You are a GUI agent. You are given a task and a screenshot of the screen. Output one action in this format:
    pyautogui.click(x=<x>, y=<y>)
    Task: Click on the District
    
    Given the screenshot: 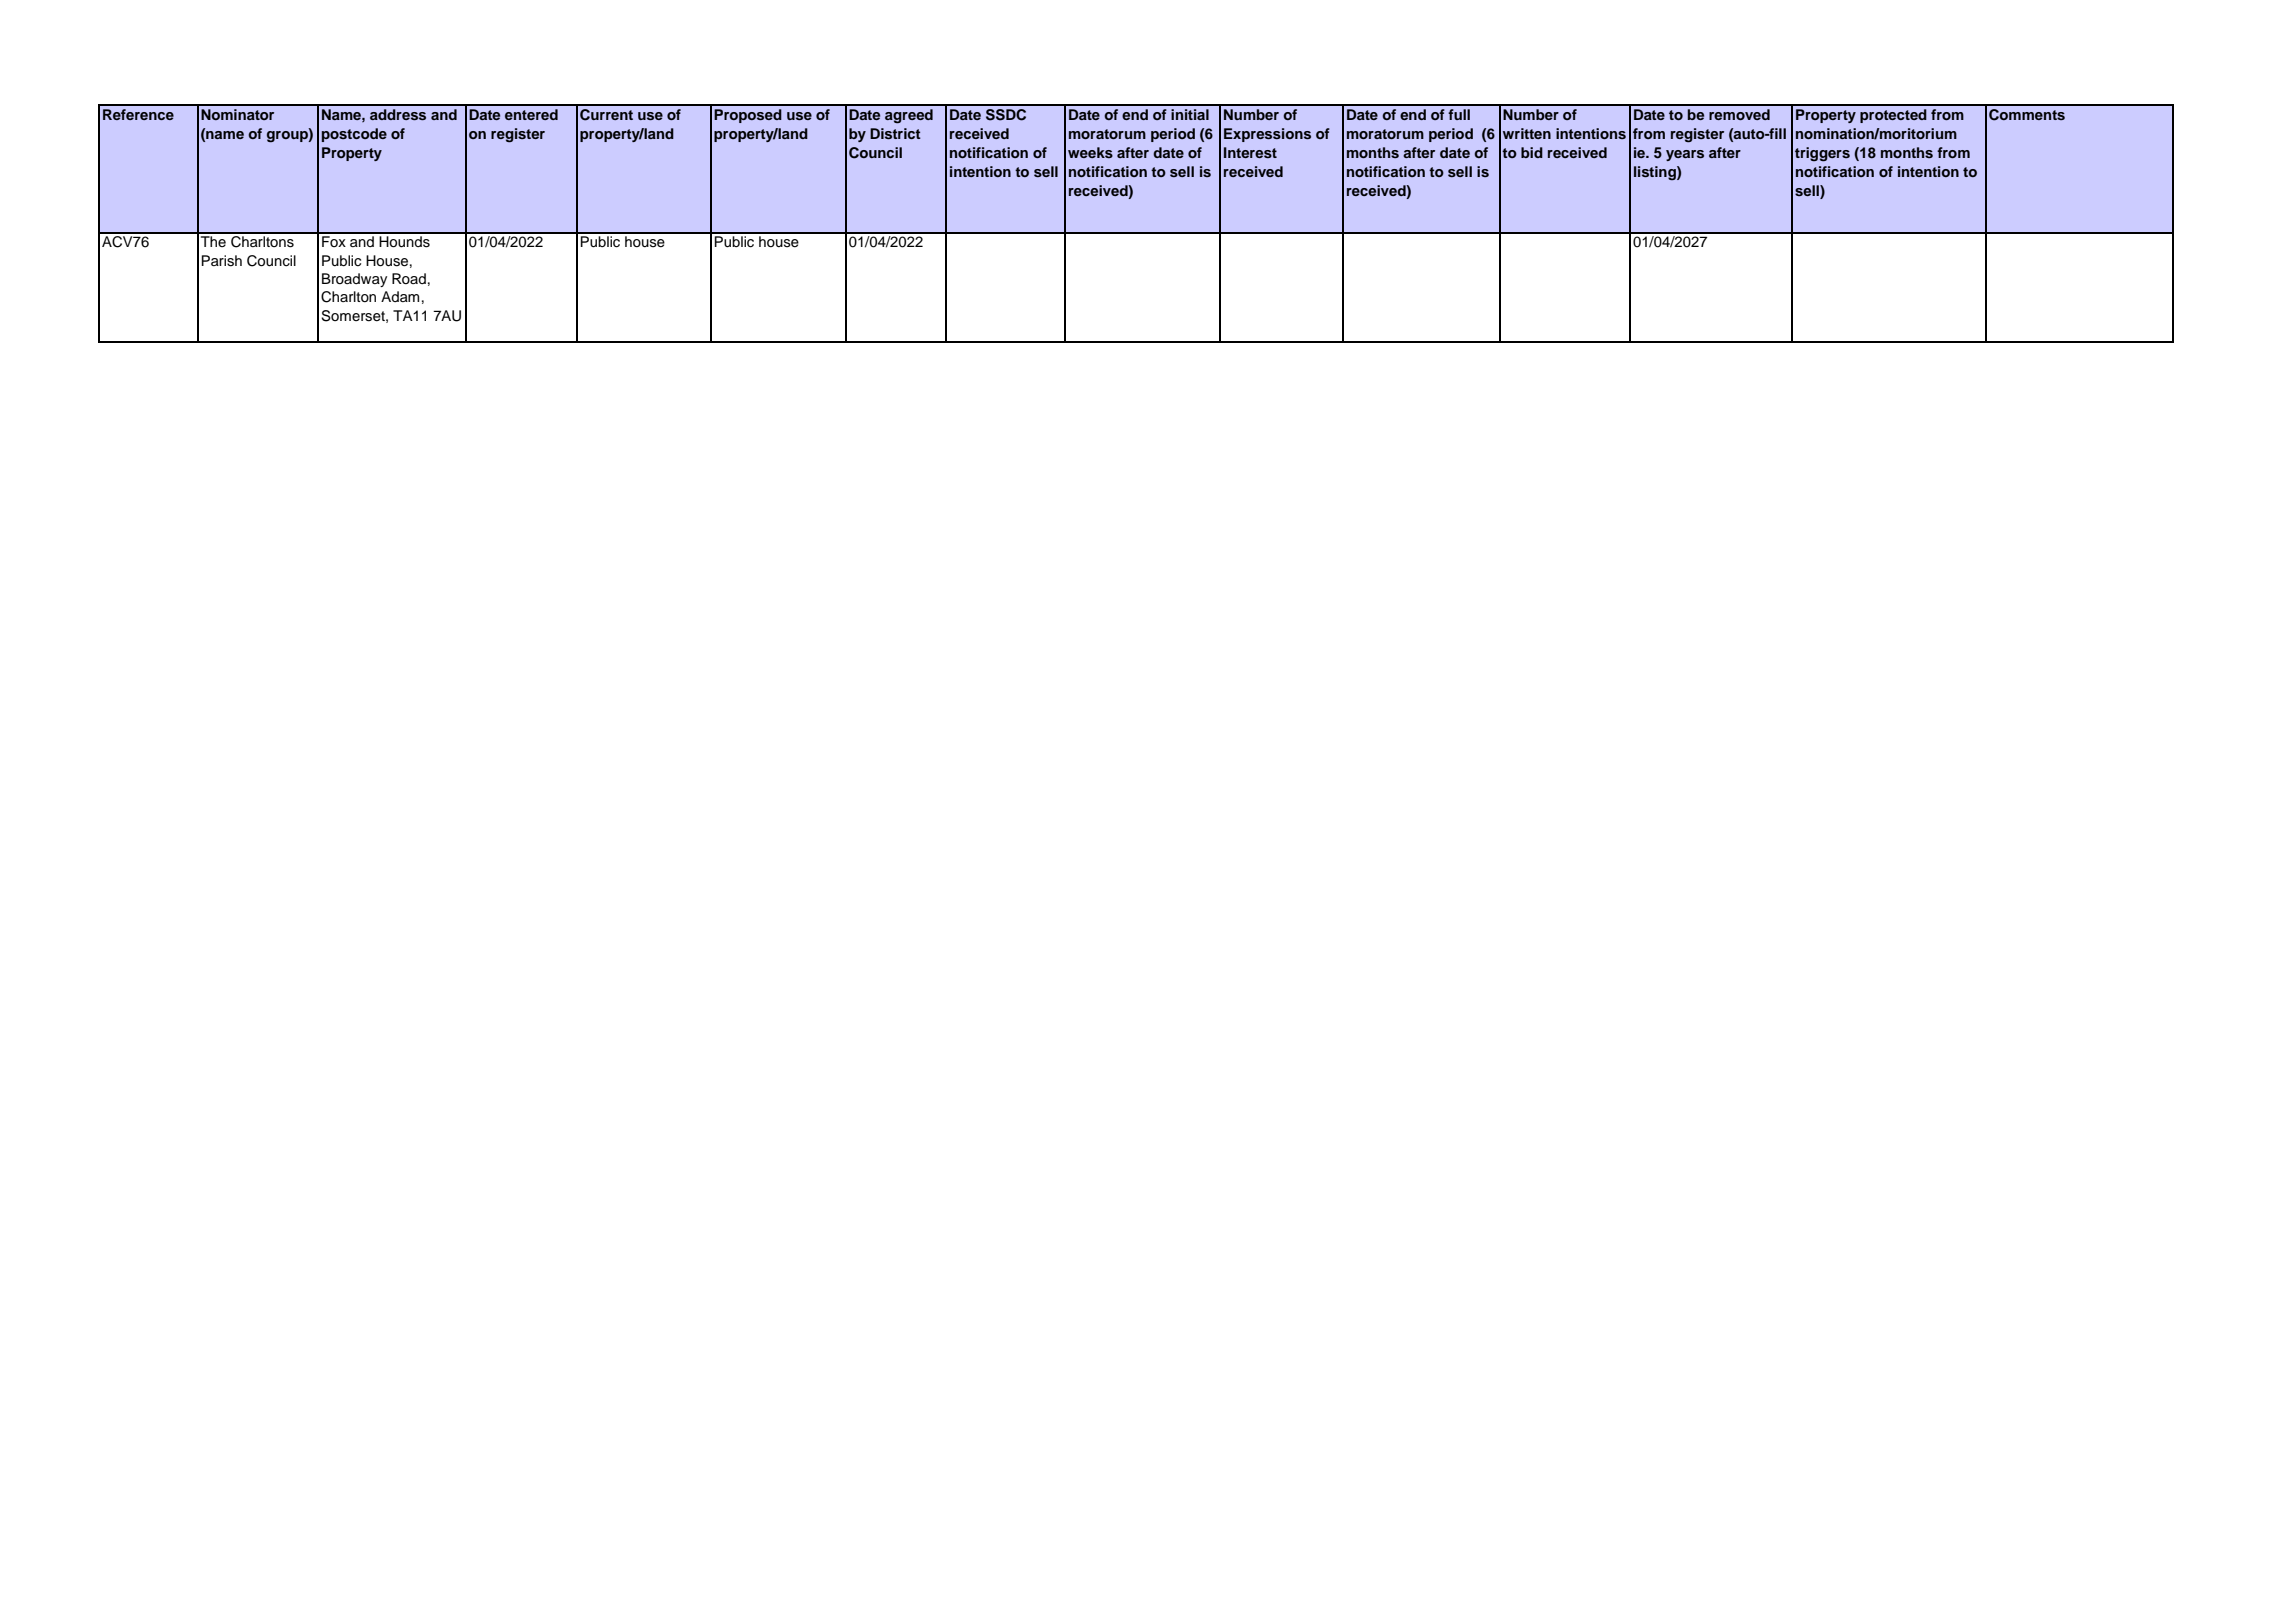 What is the action you would take?
    pyautogui.click(x=895, y=133)
